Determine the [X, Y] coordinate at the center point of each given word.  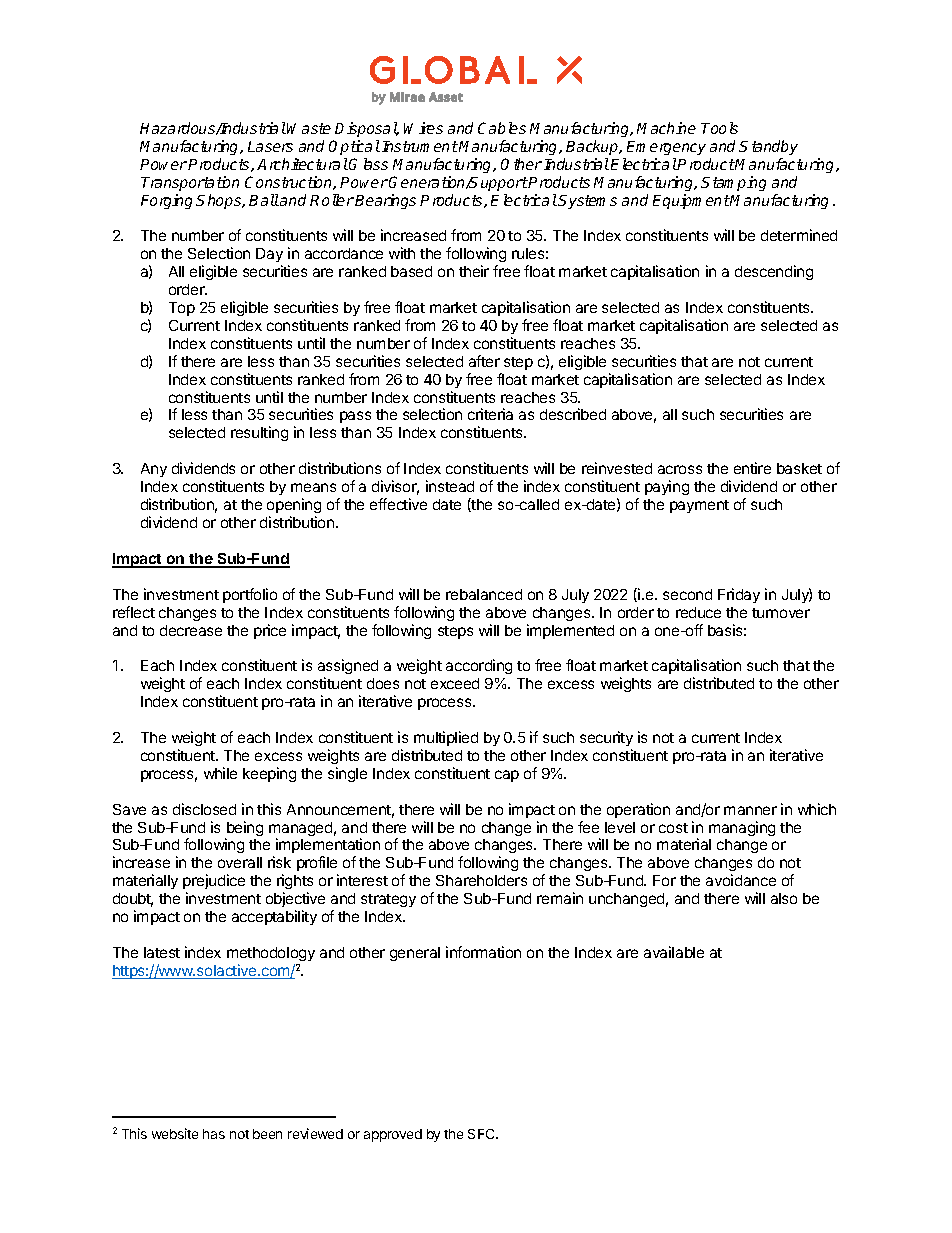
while [220, 773]
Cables [502, 128]
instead [450, 486]
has [214, 1134]
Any [154, 470]
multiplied [446, 738]
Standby [768, 147]
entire [752, 468]
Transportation [190, 183]
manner [750, 810]
